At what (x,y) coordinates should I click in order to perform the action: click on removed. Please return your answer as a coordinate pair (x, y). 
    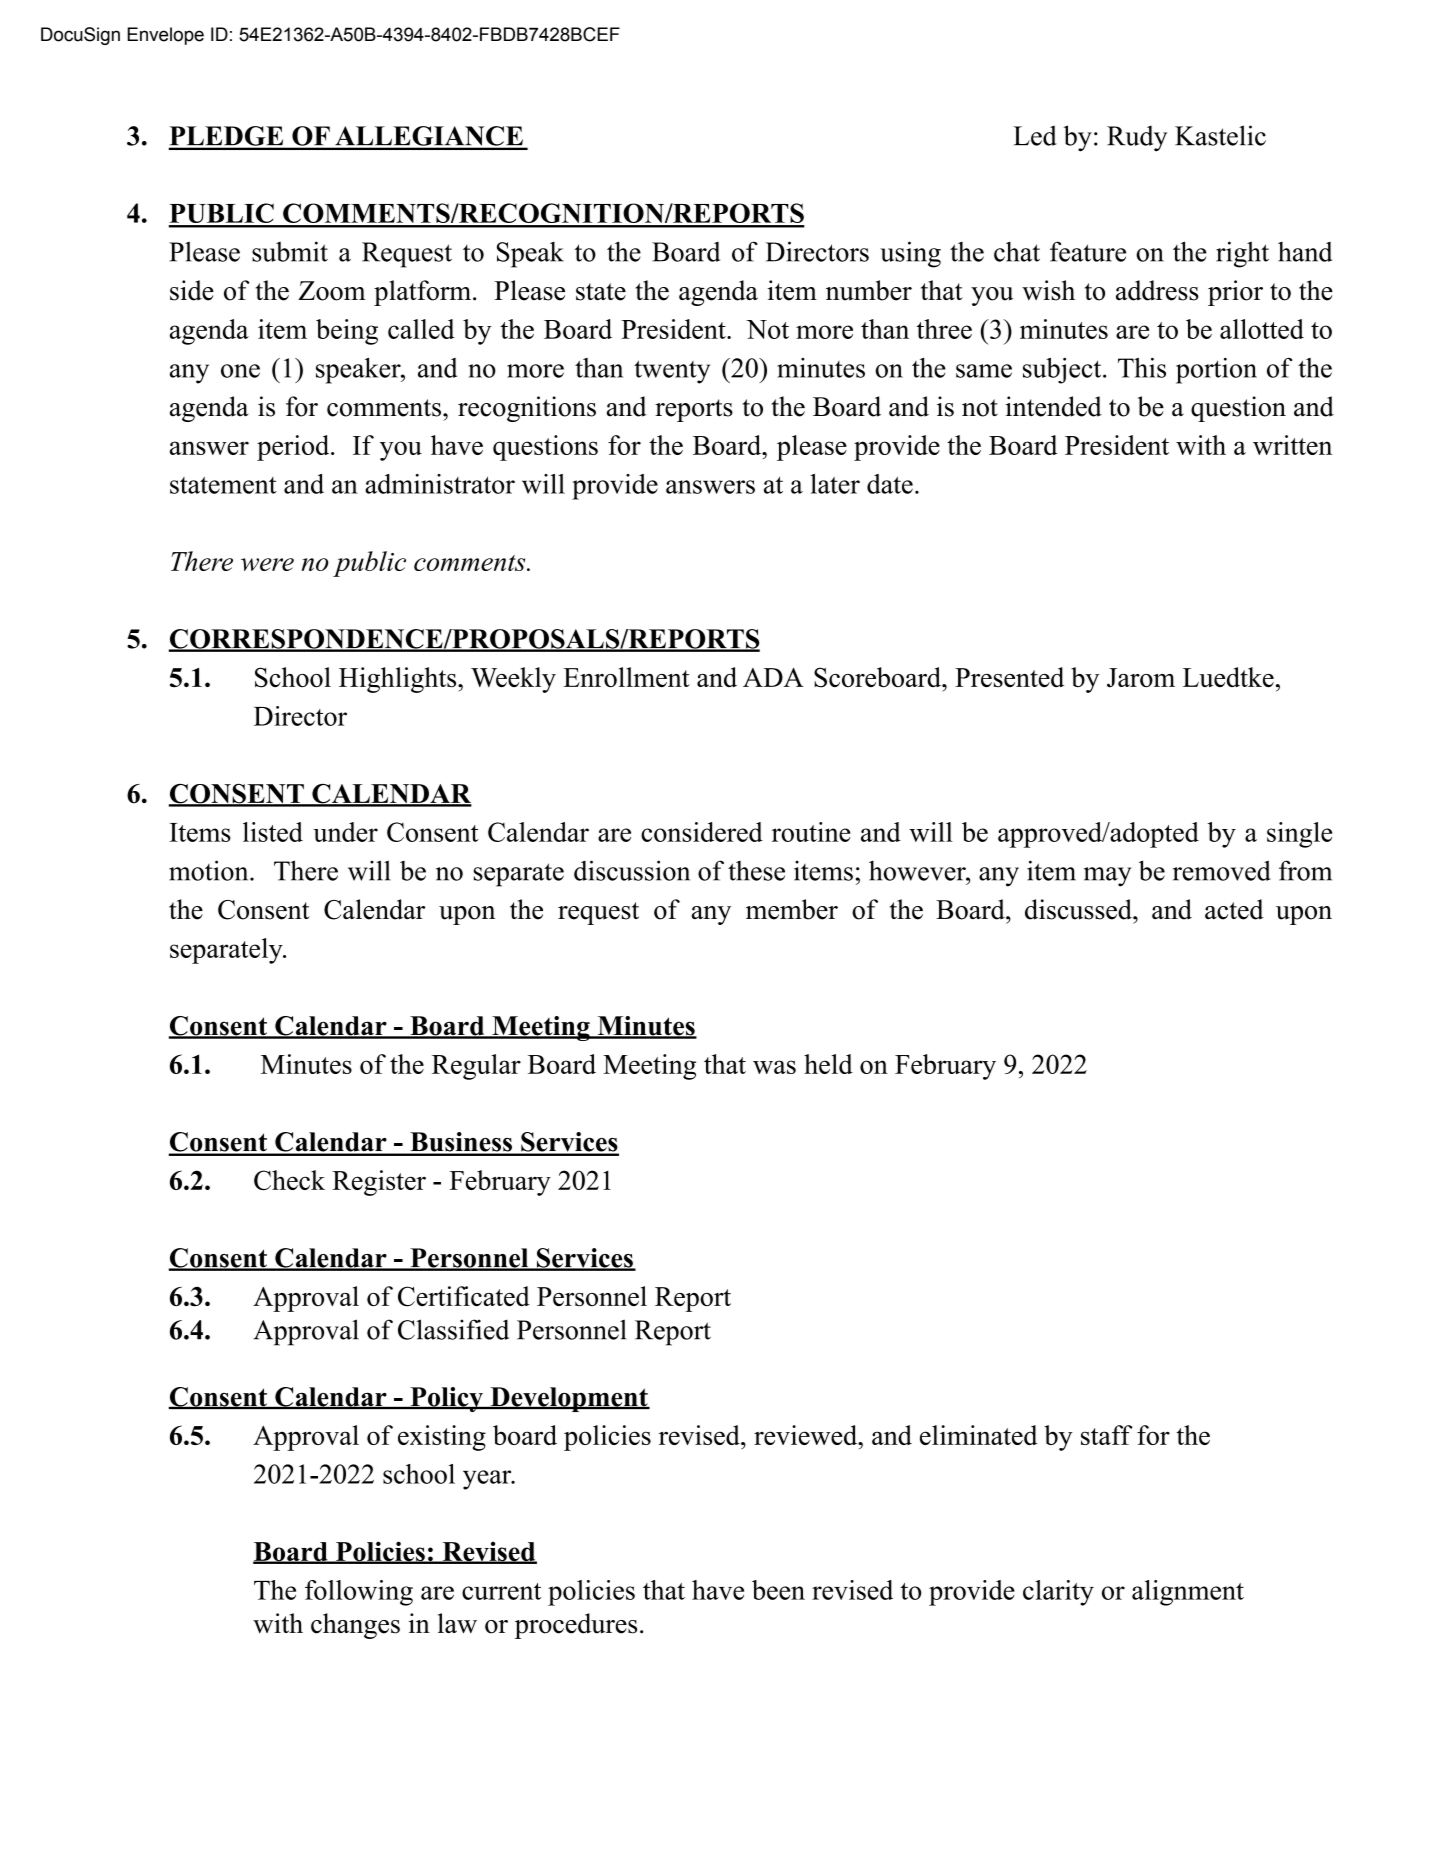
    Looking at the image, I should click on (1222, 870).
